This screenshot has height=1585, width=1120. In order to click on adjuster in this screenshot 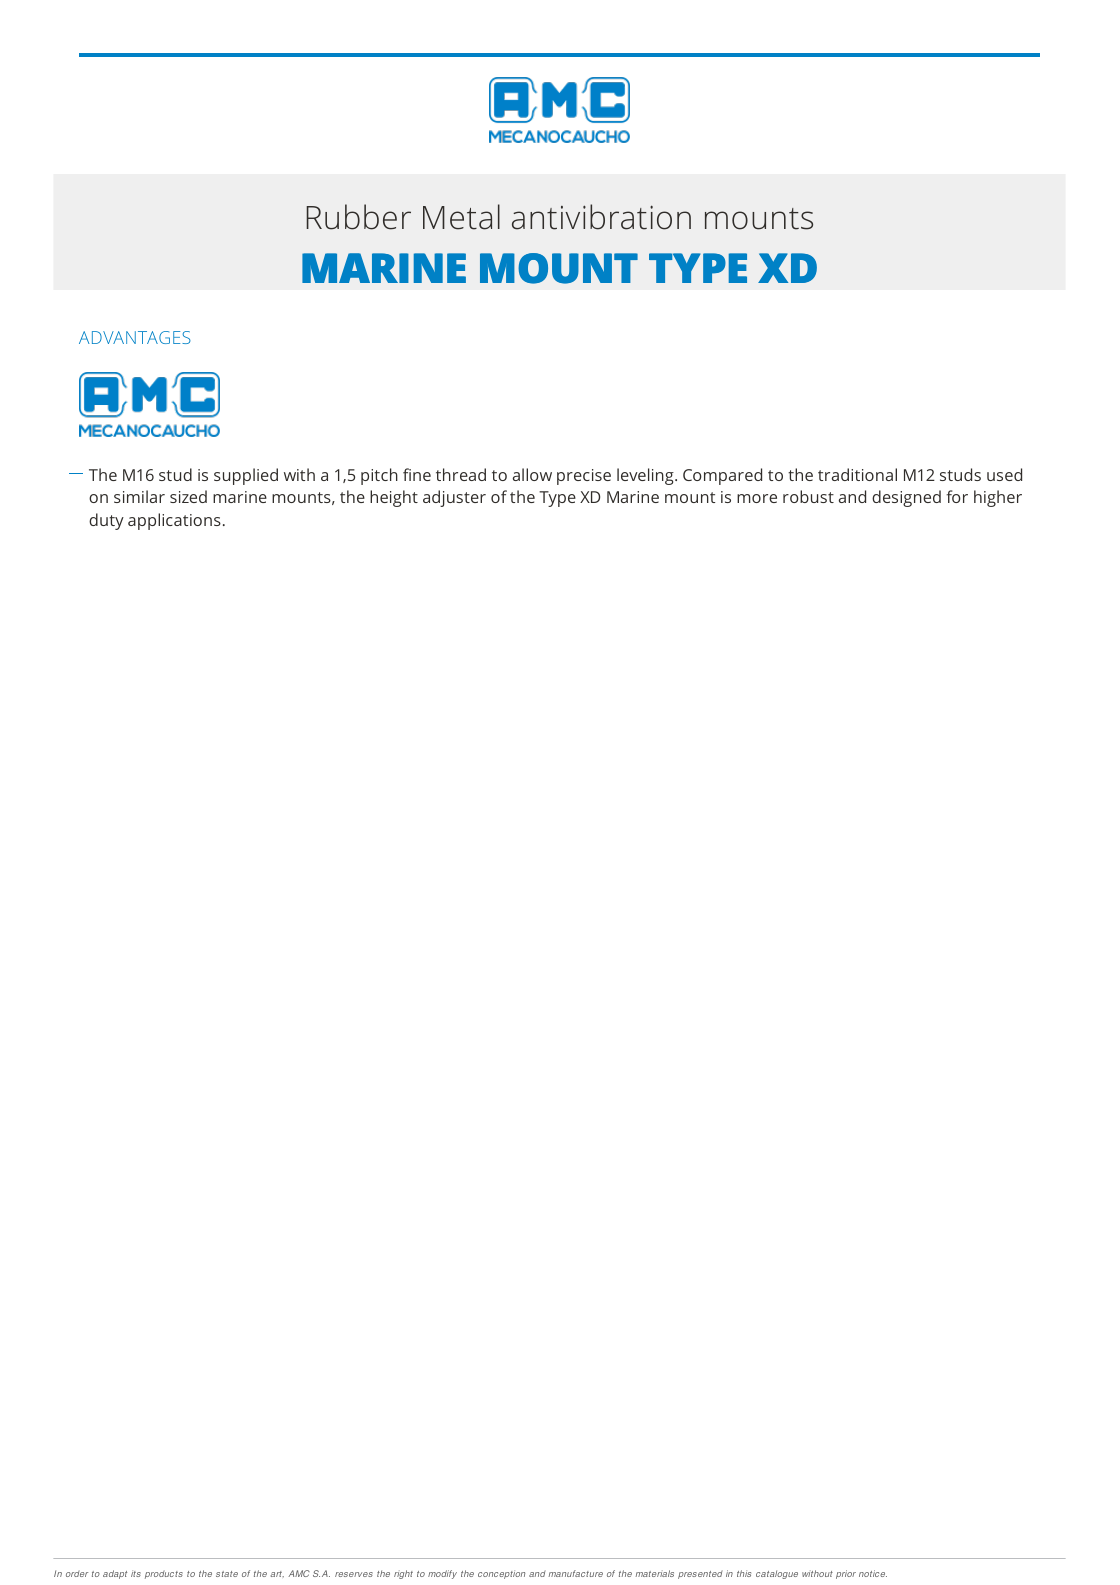, I will do `click(454, 498)`.
